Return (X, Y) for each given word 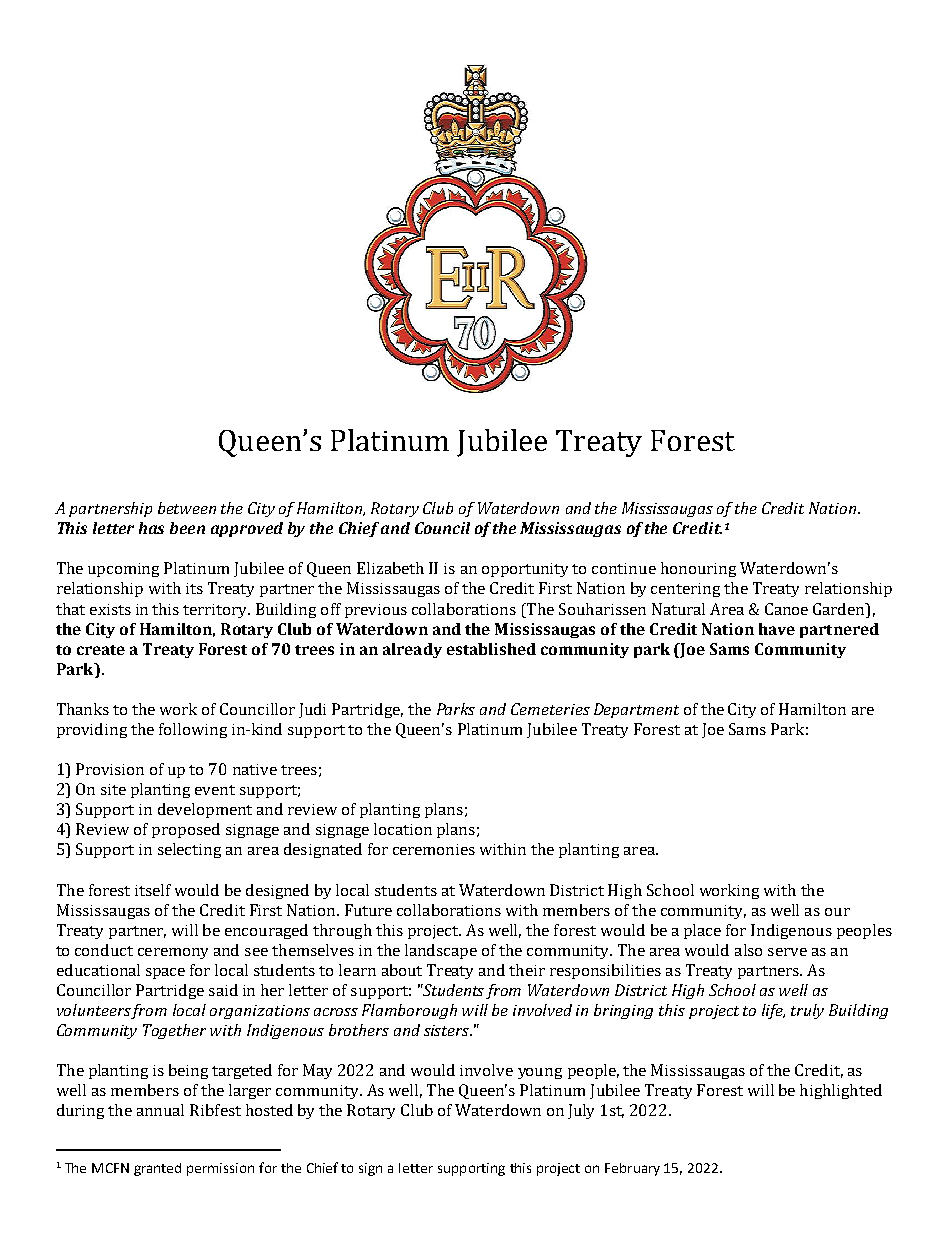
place (702, 931)
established (491, 649)
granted (157, 1169)
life (773, 1011)
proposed (186, 830)
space (165, 973)
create (101, 650)
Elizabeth (390, 568)
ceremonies (434, 849)
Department (636, 710)
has (151, 528)
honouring (698, 569)
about (402, 970)
